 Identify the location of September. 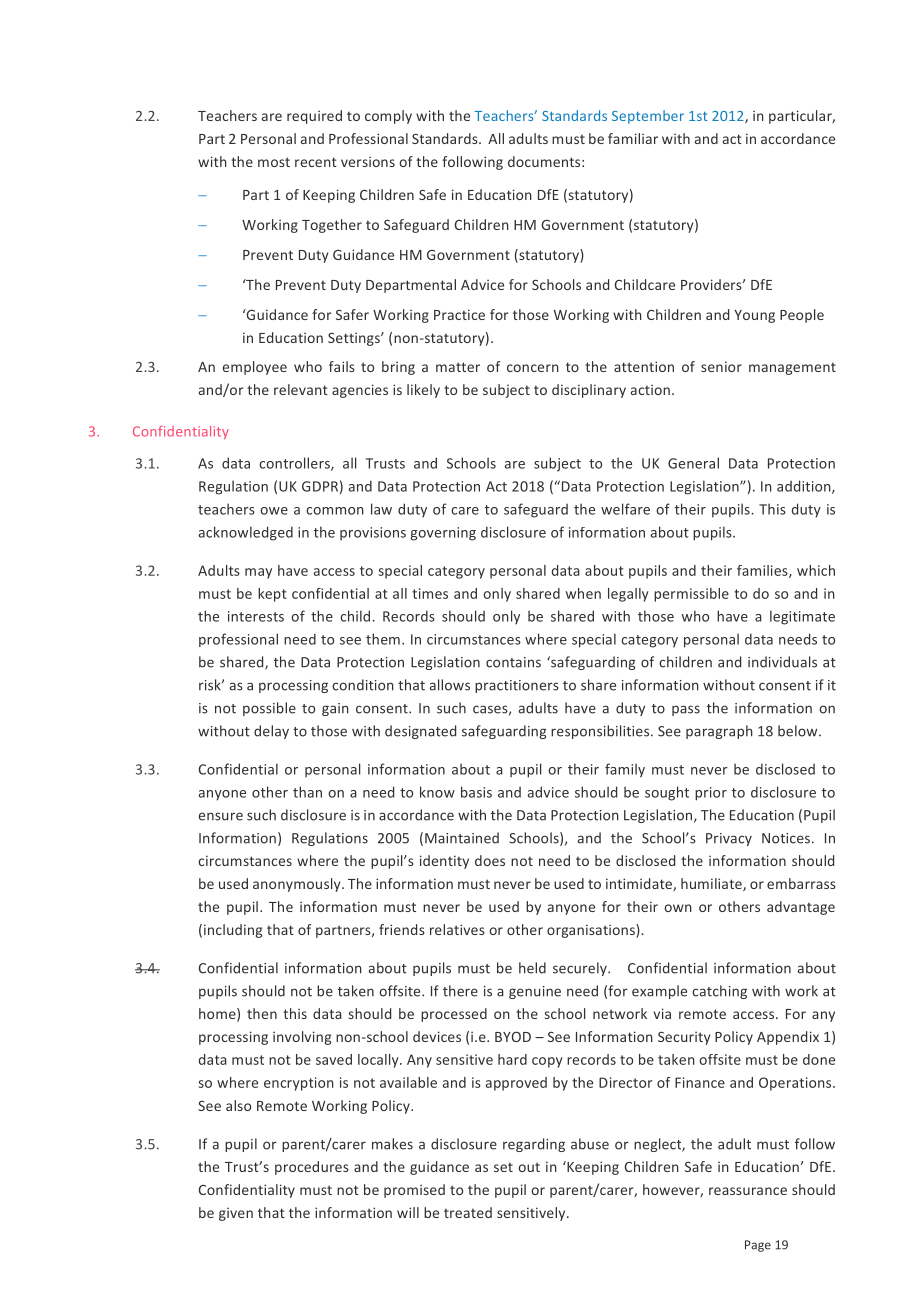
(648, 117).
